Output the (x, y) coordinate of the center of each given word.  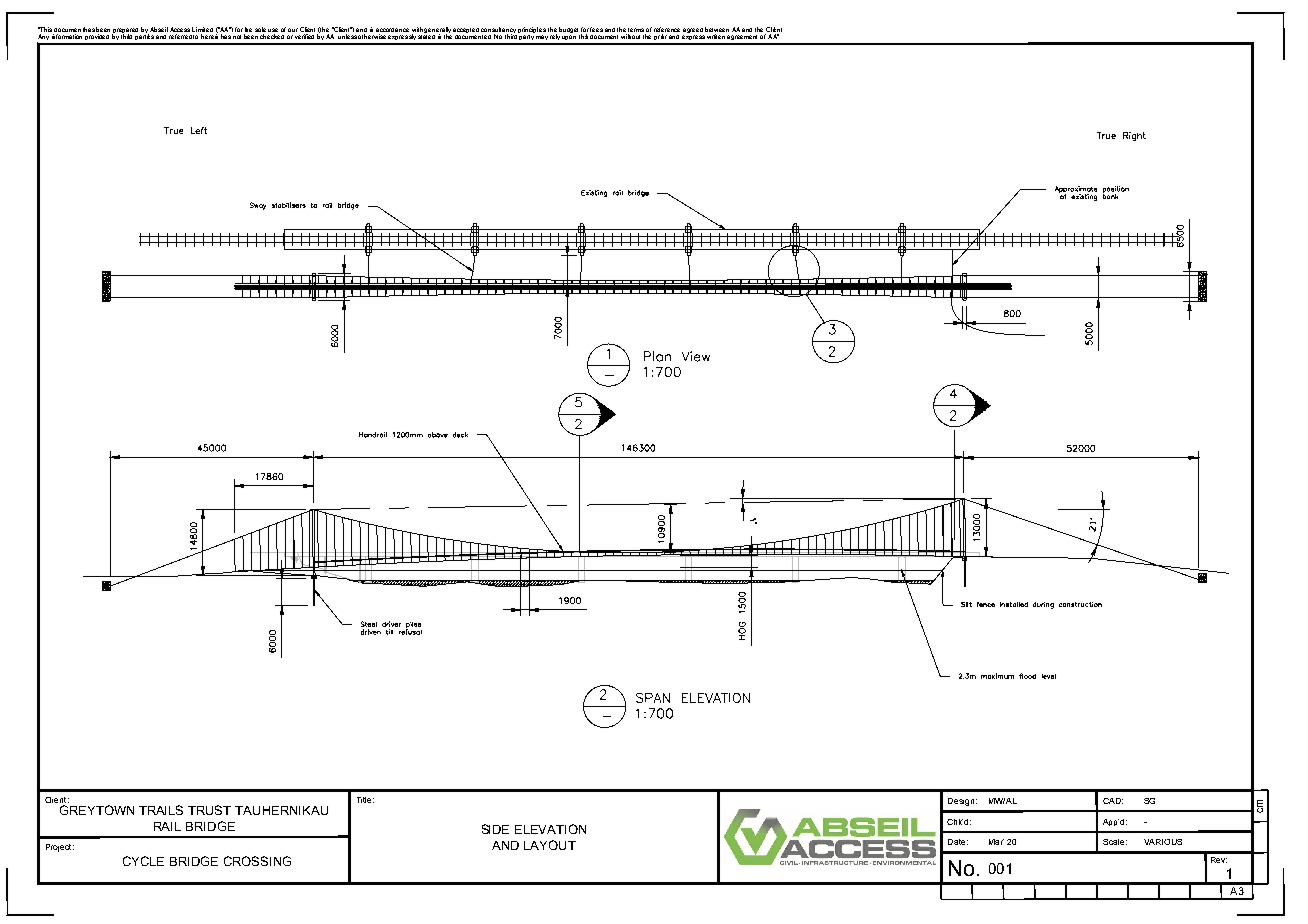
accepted (466, 30)
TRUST (209, 810)
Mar (996, 842)
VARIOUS (1163, 842)
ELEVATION (550, 829)
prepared (125, 31)
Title (365, 800)
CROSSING (257, 861)
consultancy (498, 31)
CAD (1113, 801)
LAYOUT (550, 845)
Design (961, 802)
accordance (392, 30)
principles (532, 30)
